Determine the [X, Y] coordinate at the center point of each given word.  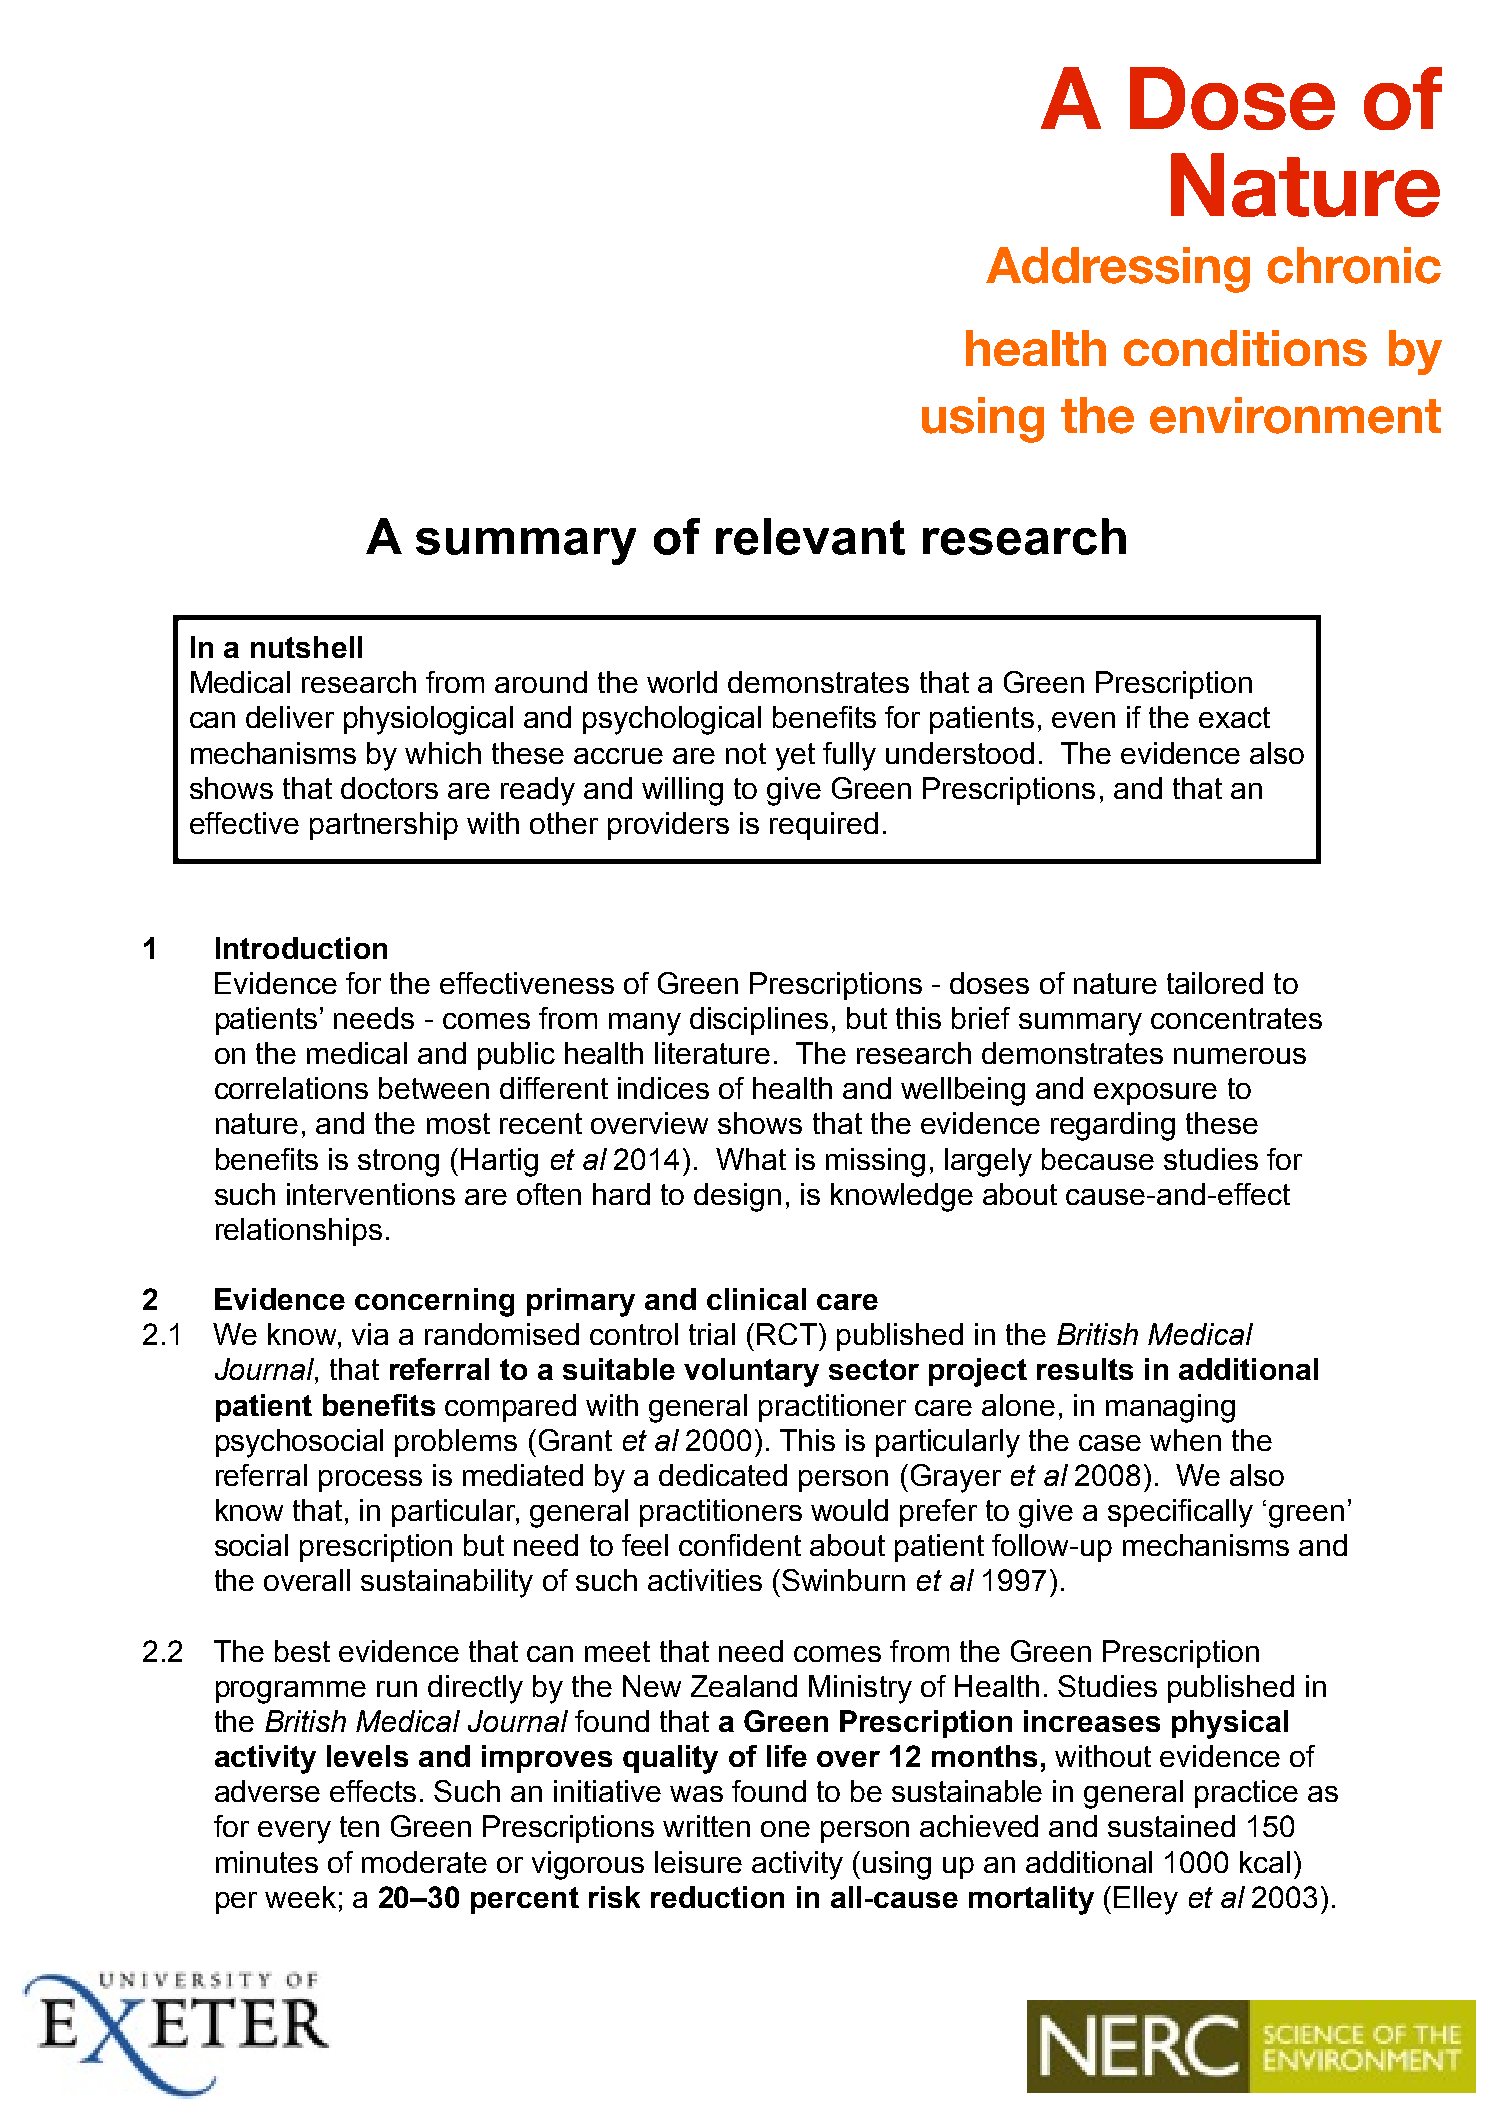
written [706, 1826]
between [434, 1088]
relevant [810, 536]
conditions [1245, 348]
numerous [1240, 1056]
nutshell [306, 647]
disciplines [759, 1021]
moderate [424, 1862]
